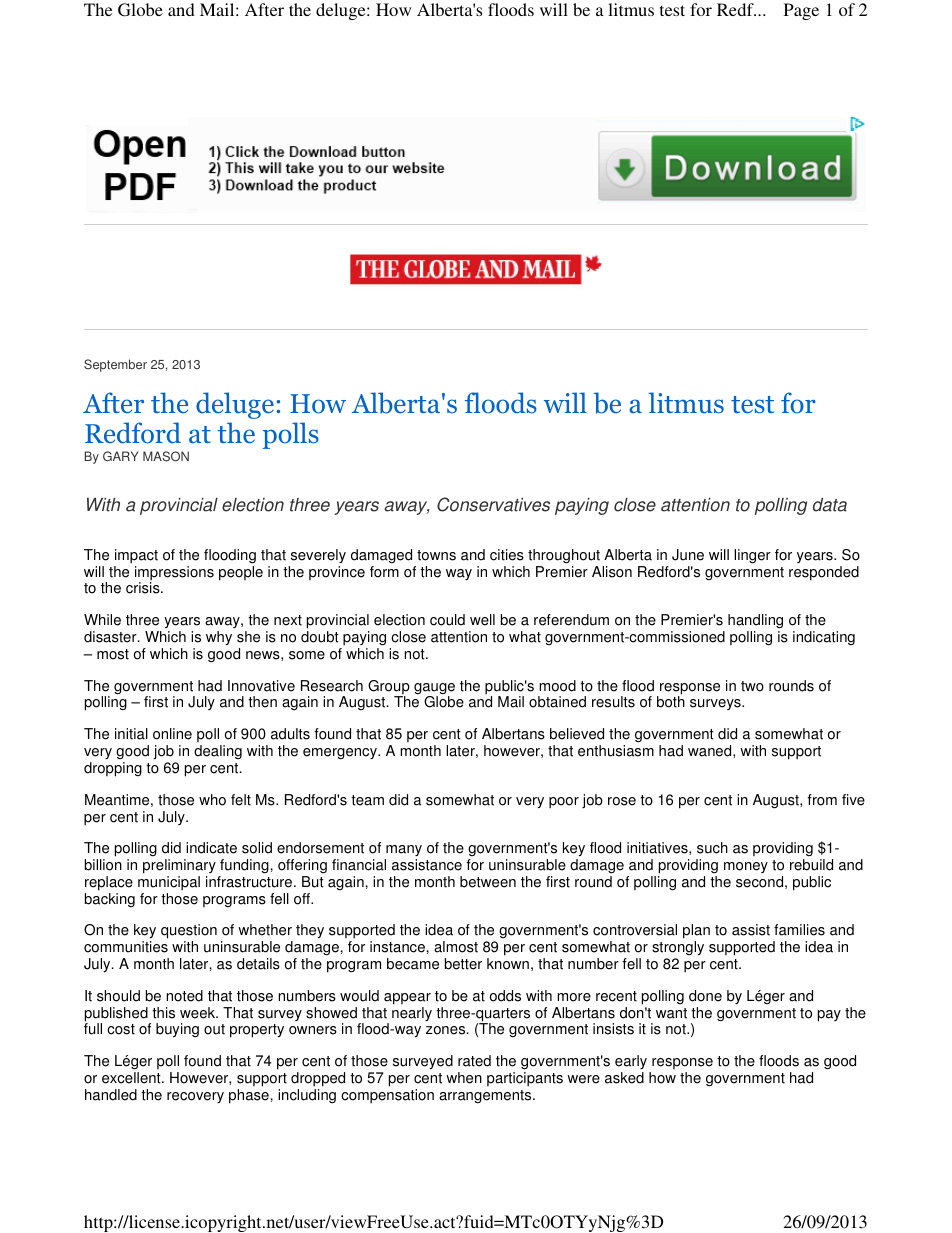  Describe the element at coordinates (474, 1061) in the document. I see `rated` at that location.
